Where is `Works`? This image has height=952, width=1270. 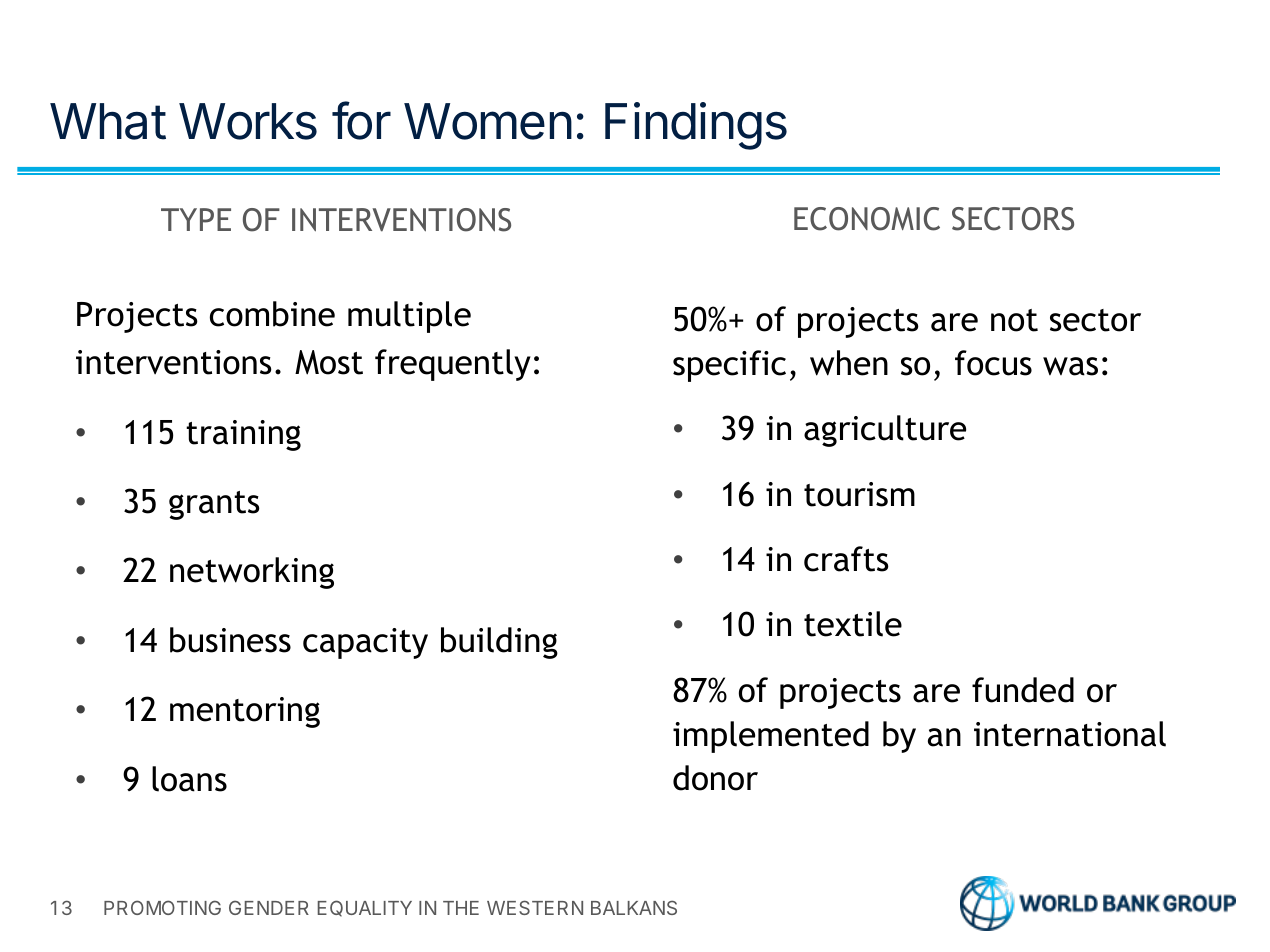 Works is located at coordinates (248, 121).
